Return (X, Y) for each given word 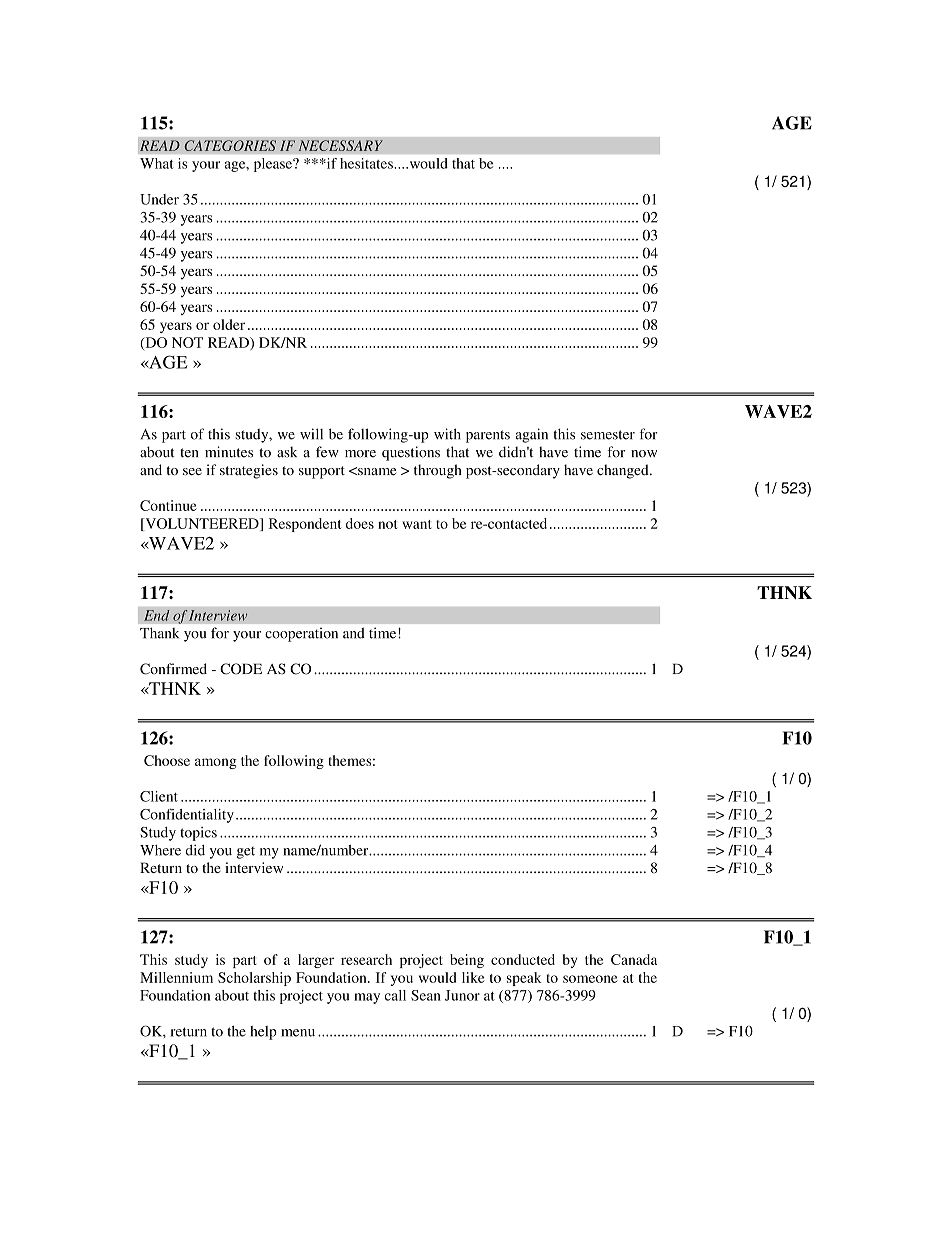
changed (624, 471)
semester (608, 435)
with (447, 434)
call (395, 995)
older (229, 324)
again (531, 435)
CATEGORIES (230, 145)
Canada (634, 959)
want (417, 524)
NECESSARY (340, 145)
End (157, 615)
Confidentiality (187, 816)
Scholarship (254, 979)
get (246, 853)
